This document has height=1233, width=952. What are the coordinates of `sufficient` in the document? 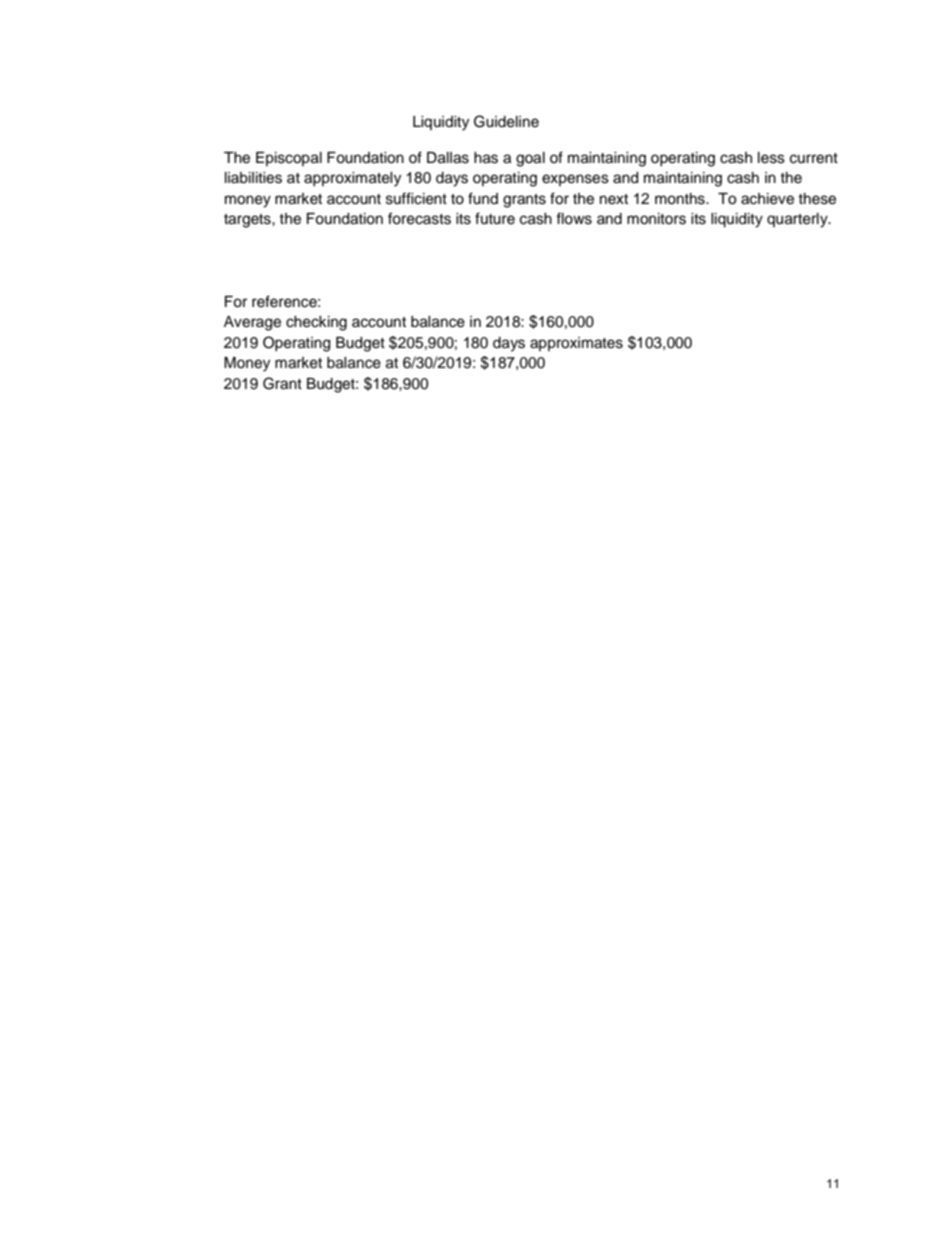 It's located at (416, 198).
